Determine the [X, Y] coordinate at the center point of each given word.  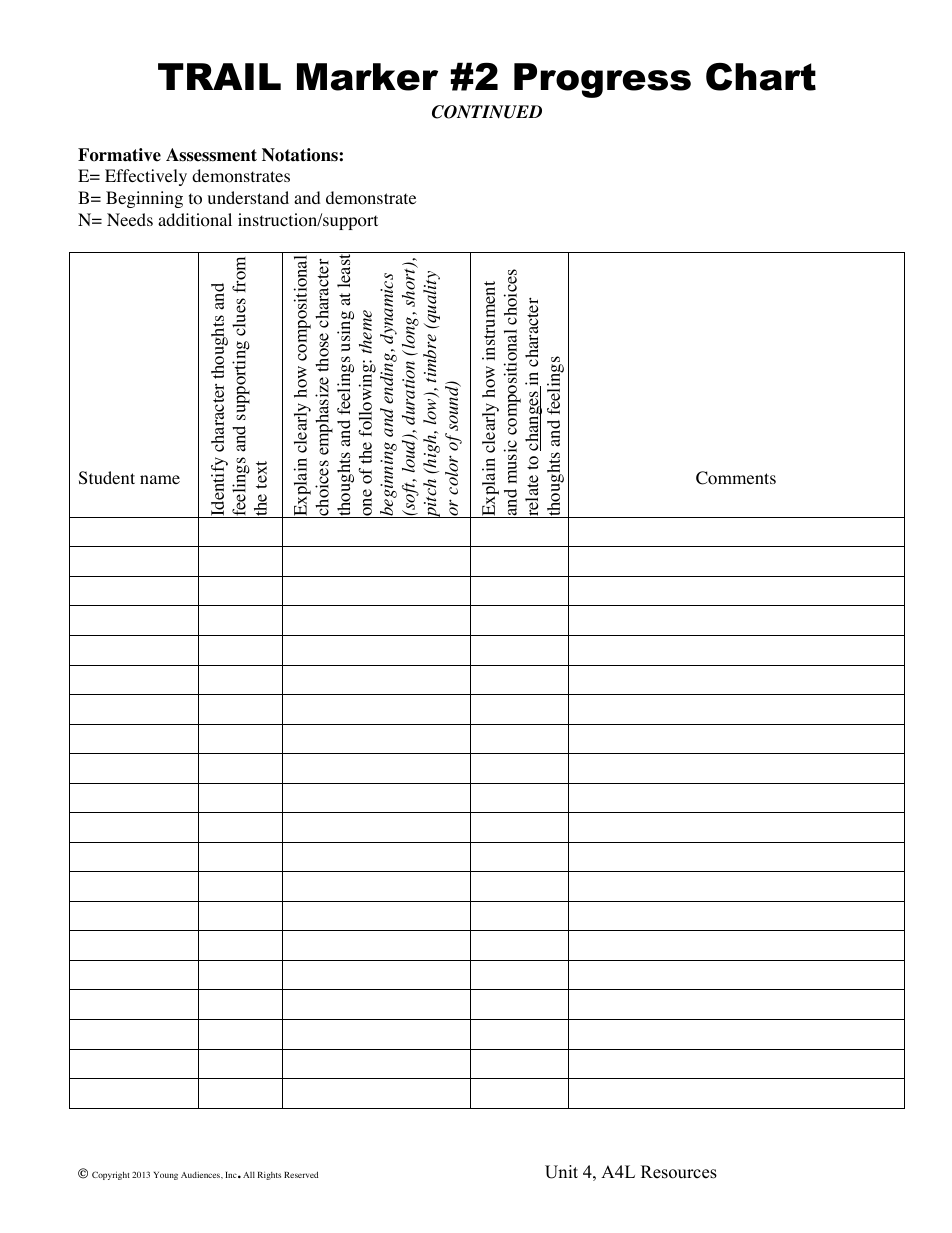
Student [107, 478]
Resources [679, 1172]
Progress [602, 80]
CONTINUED [487, 112]
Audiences [201, 1175]
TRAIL [219, 76]
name [160, 479]
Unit [561, 1172]
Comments [736, 478]
